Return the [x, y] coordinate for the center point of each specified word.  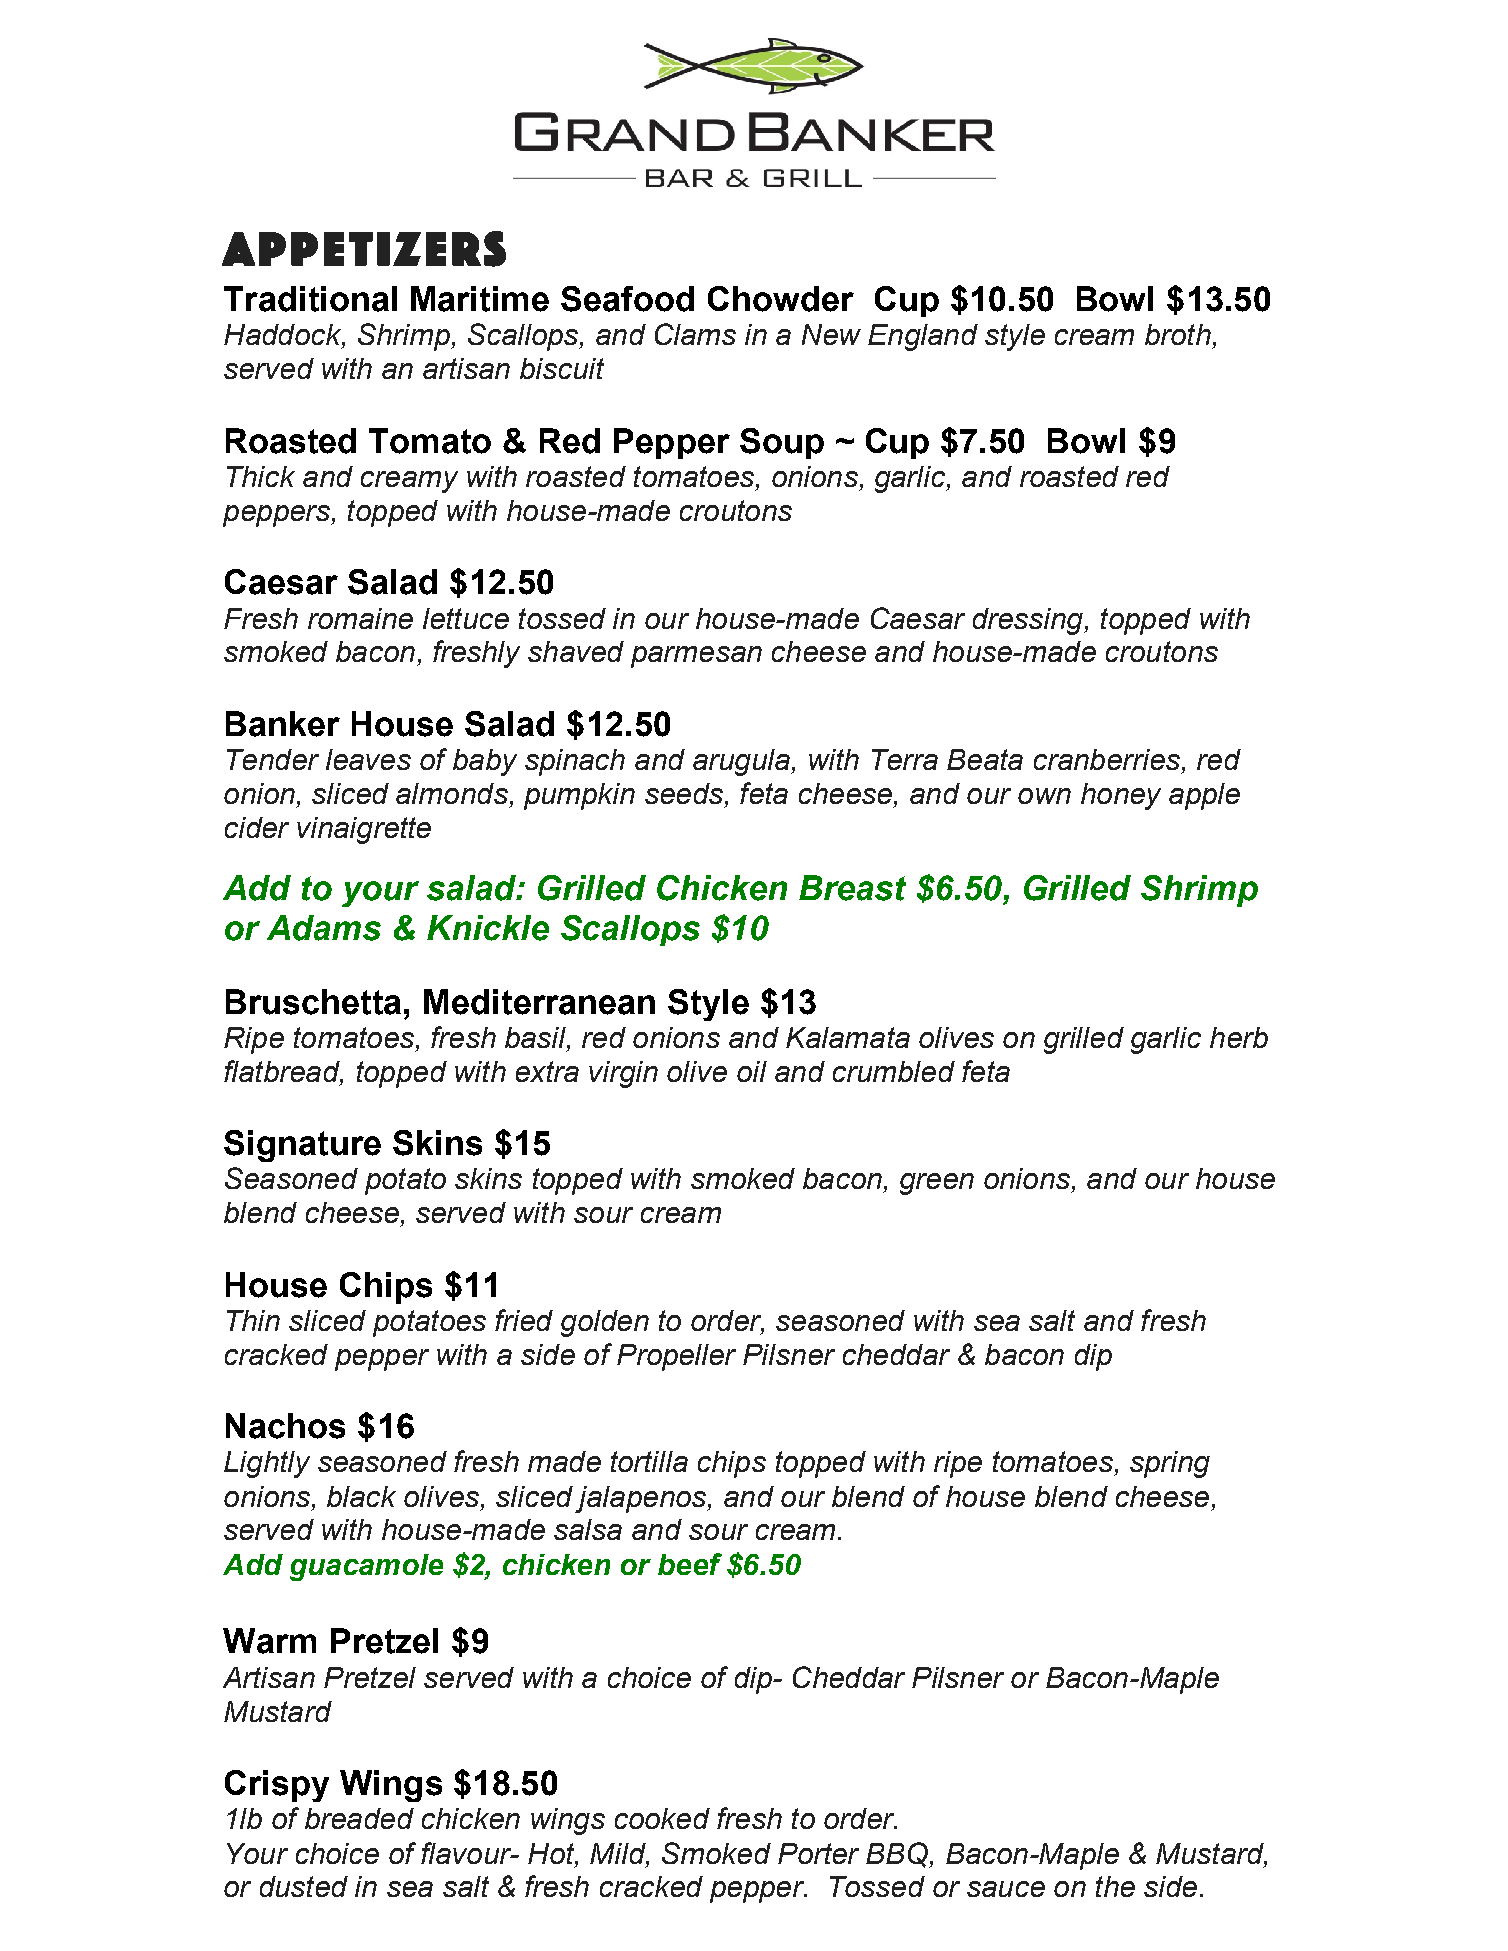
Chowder [781, 299]
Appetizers [364, 249]
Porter [818, 1853]
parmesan [696, 657]
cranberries [1107, 759]
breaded [359, 1818]
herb [1239, 1037]
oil [752, 1071]
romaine [360, 618]
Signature [302, 1146]
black [361, 1496]
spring [1170, 1464]
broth [1178, 334]
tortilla [649, 1461]
